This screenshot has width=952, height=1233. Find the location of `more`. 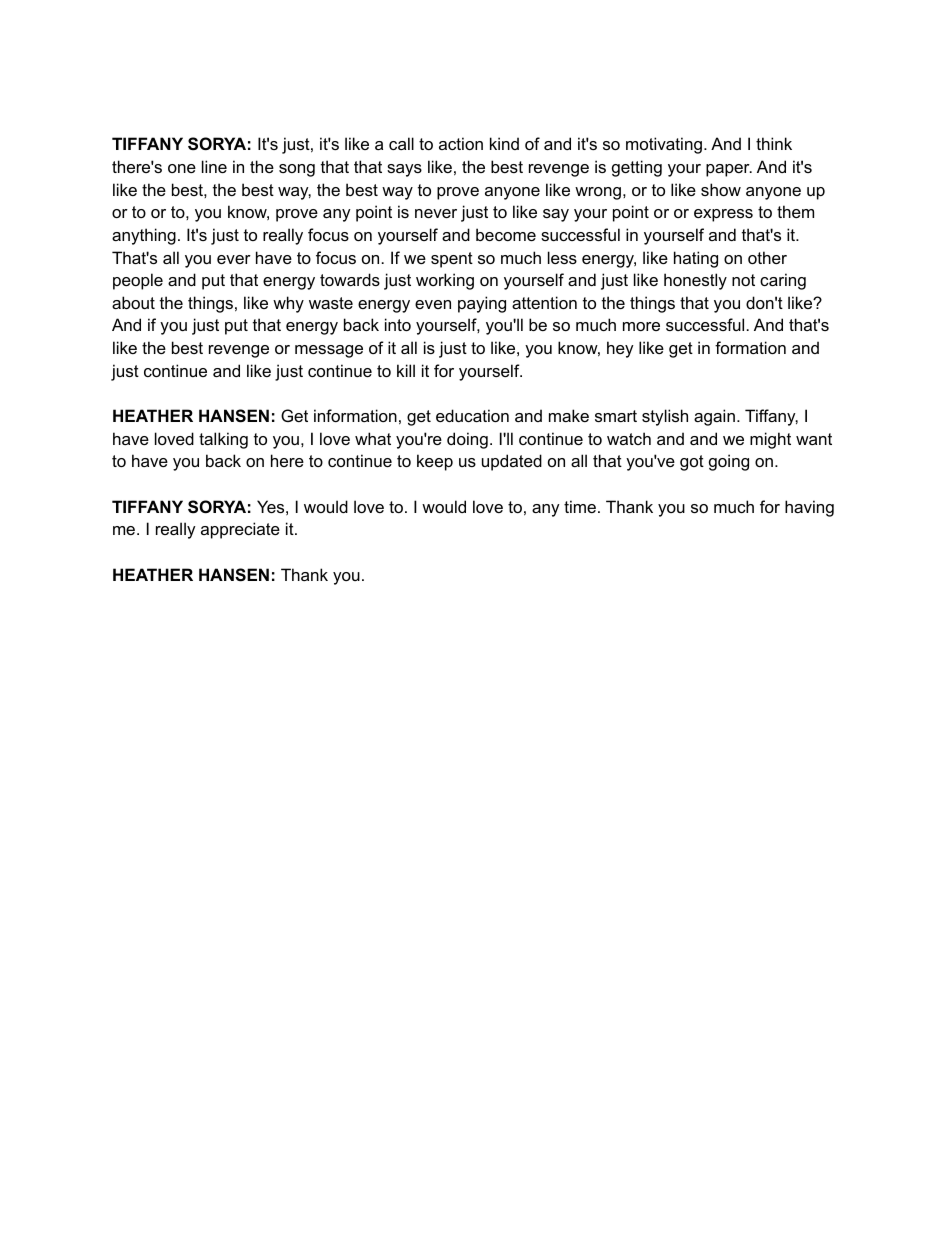

more is located at coordinates (641, 326).
